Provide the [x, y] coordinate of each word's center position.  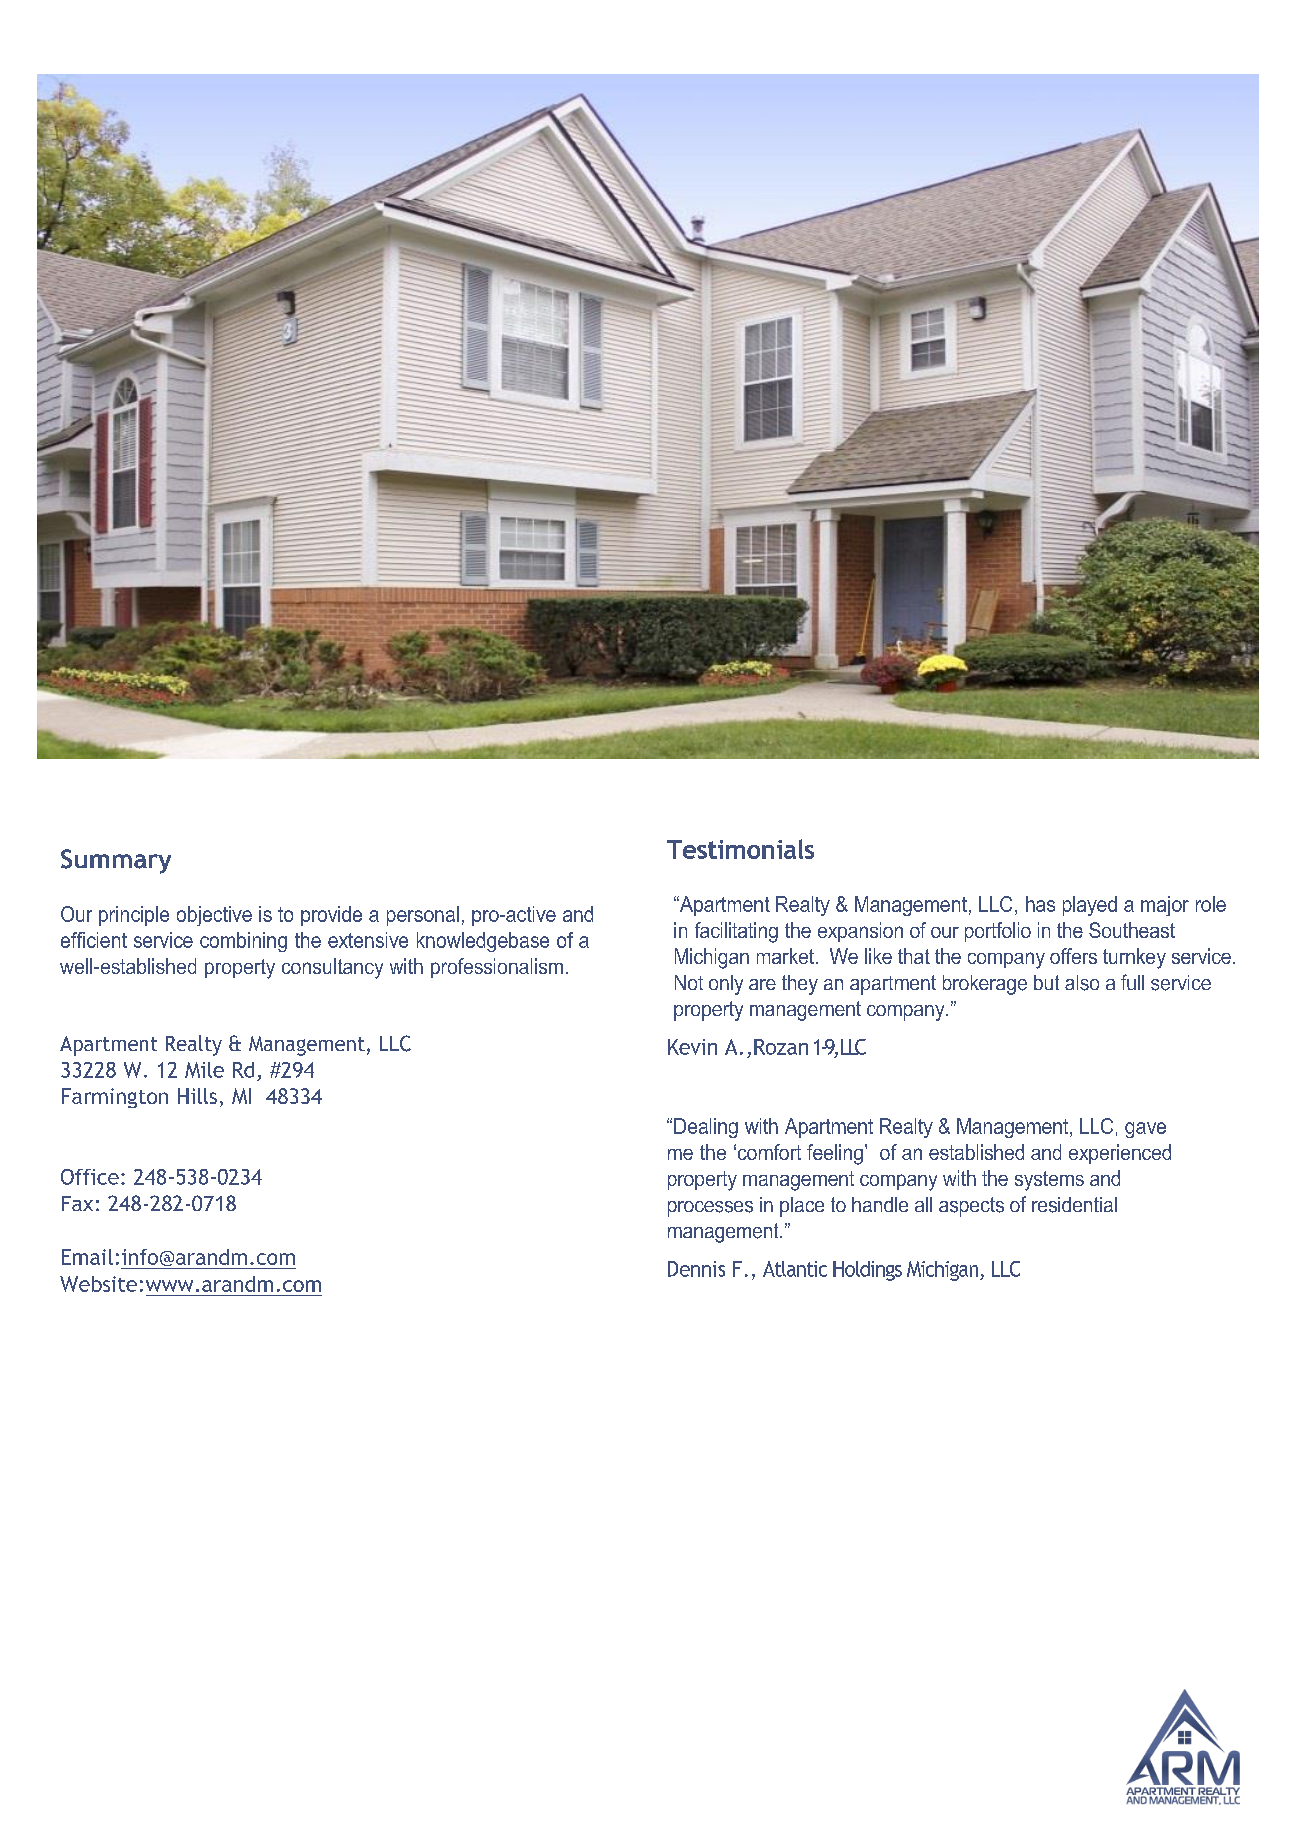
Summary [116, 861]
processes [710, 1209]
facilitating [736, 932]
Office [90, 1177]
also [1082, 983]
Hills [197, 1096]
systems [1049, 1181]
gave [1145, 1130]
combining [243, 942]
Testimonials [740, 849]
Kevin [692, 1047]
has [1040, 904]
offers [1073, 956]
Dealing [706, 1128]
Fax [77, 1203]
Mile [204, 1070]
